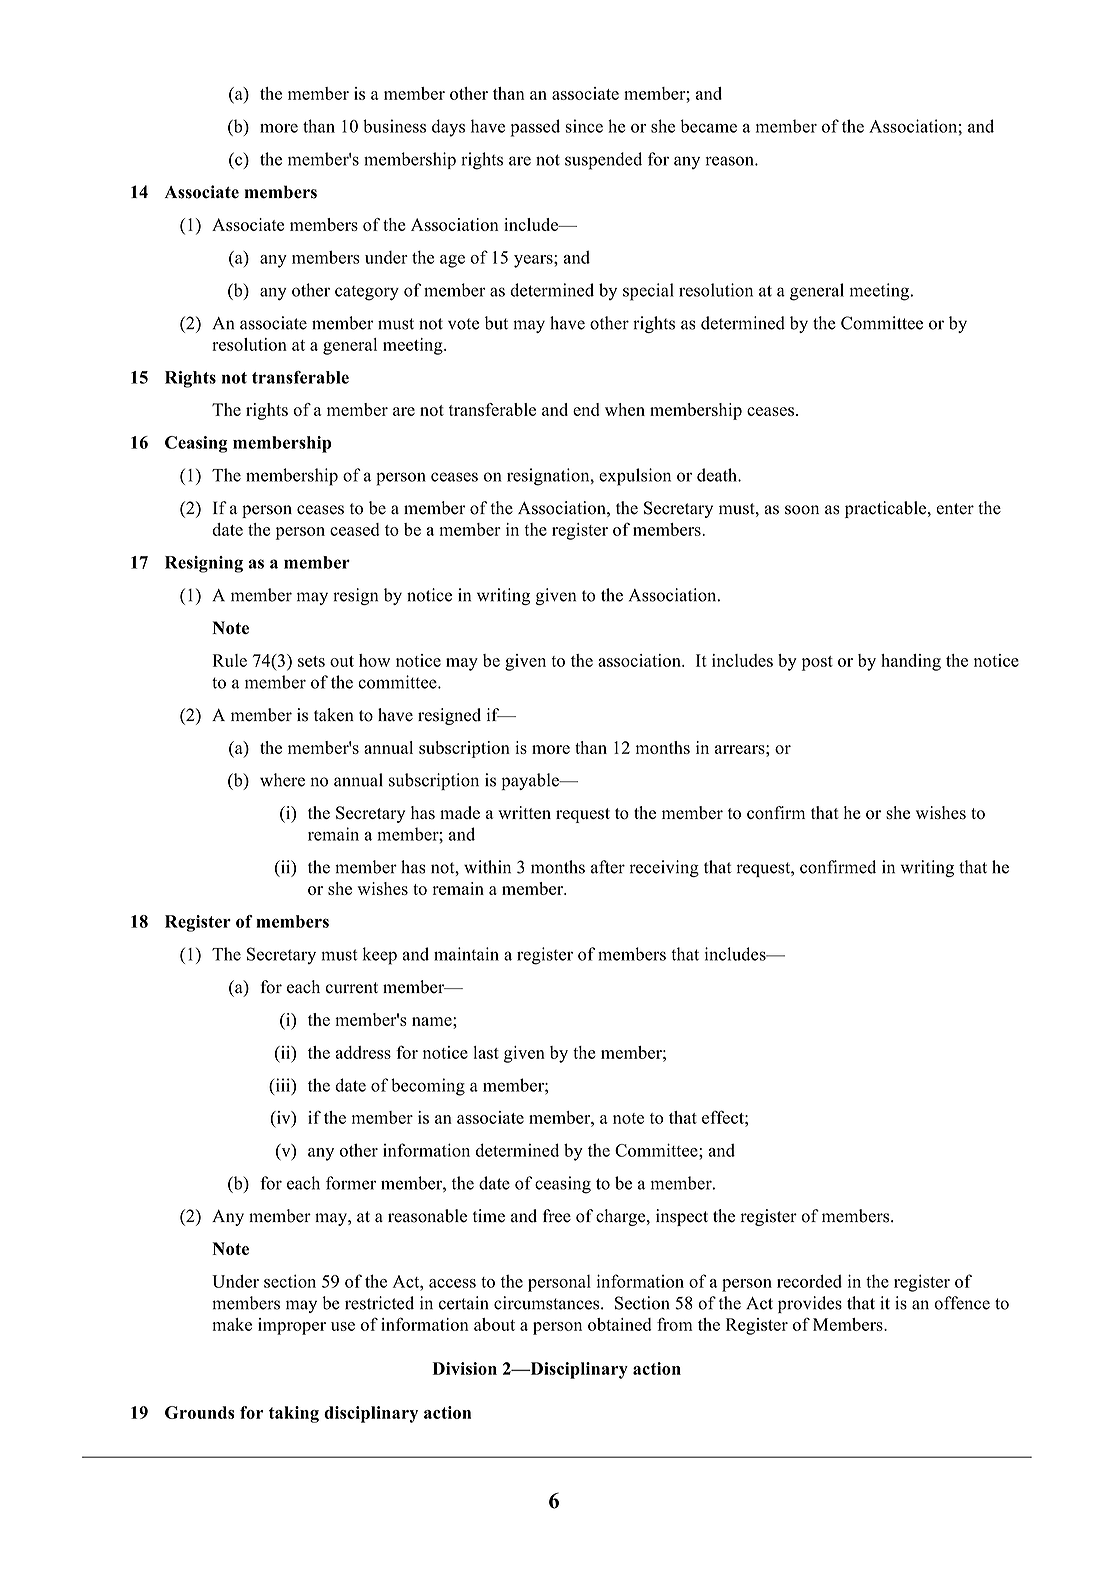  What do you see at coordinates (708, 126) in the image?
I see `became` at bounding box center [708, 126].
